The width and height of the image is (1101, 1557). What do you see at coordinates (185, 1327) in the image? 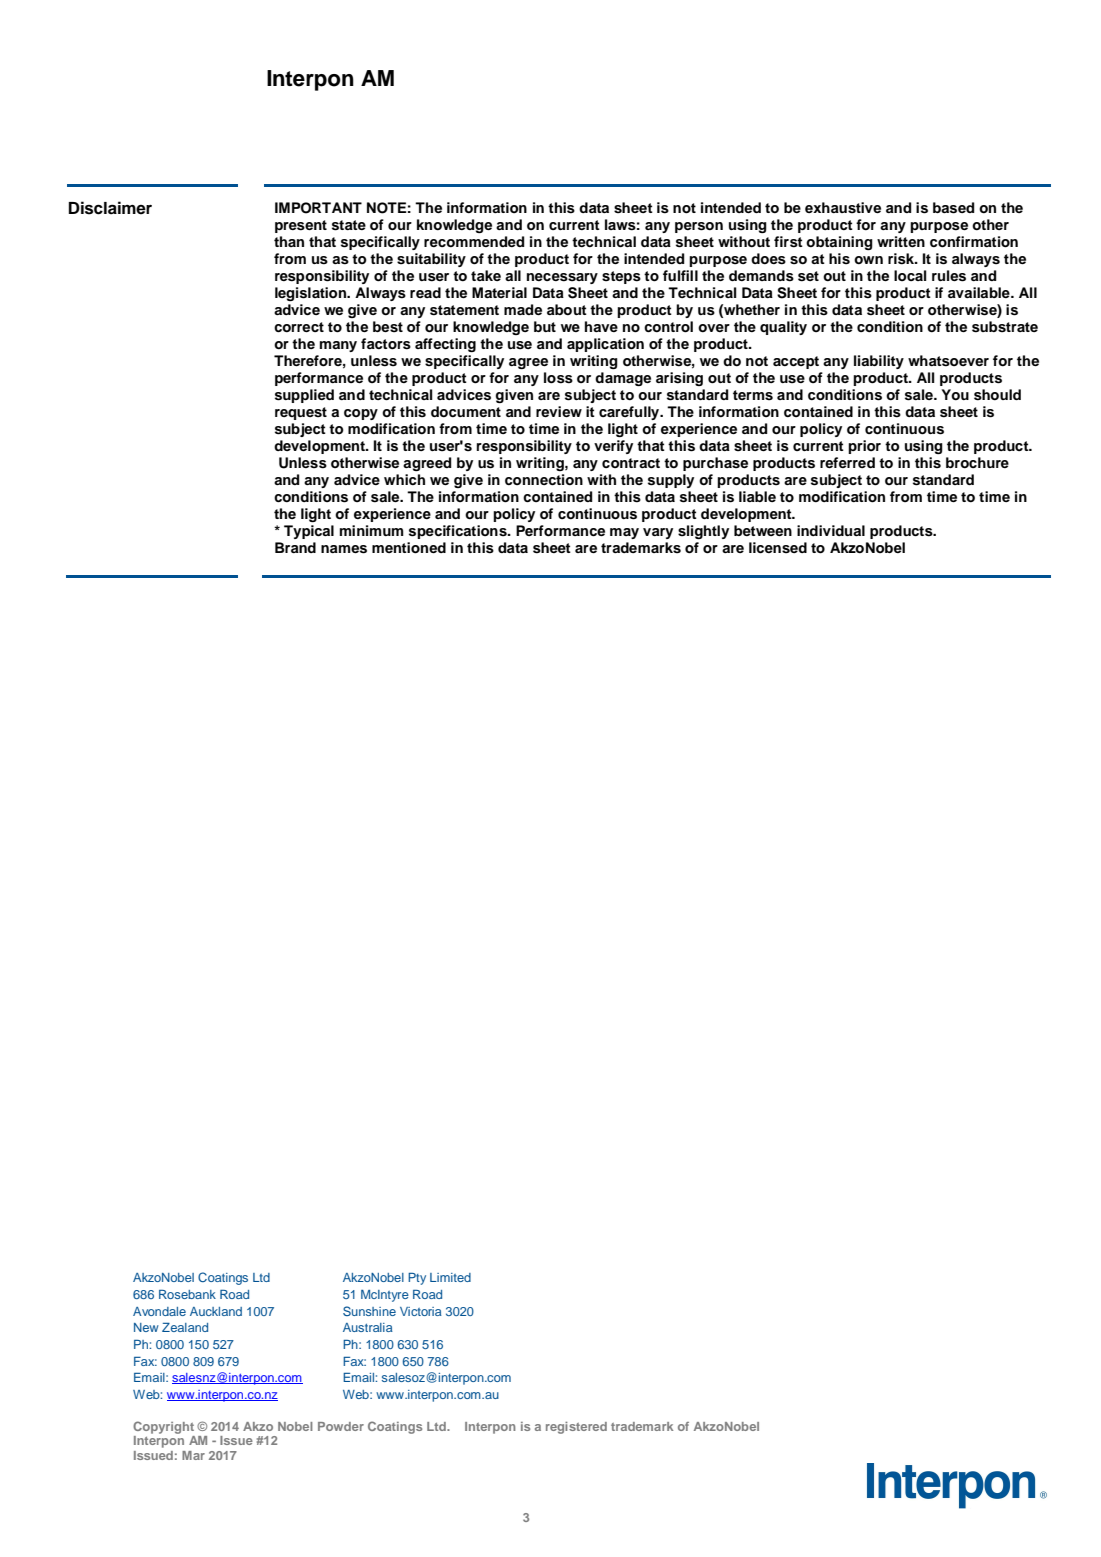
I see `Zealand` at bounding box center [185, 1327].
